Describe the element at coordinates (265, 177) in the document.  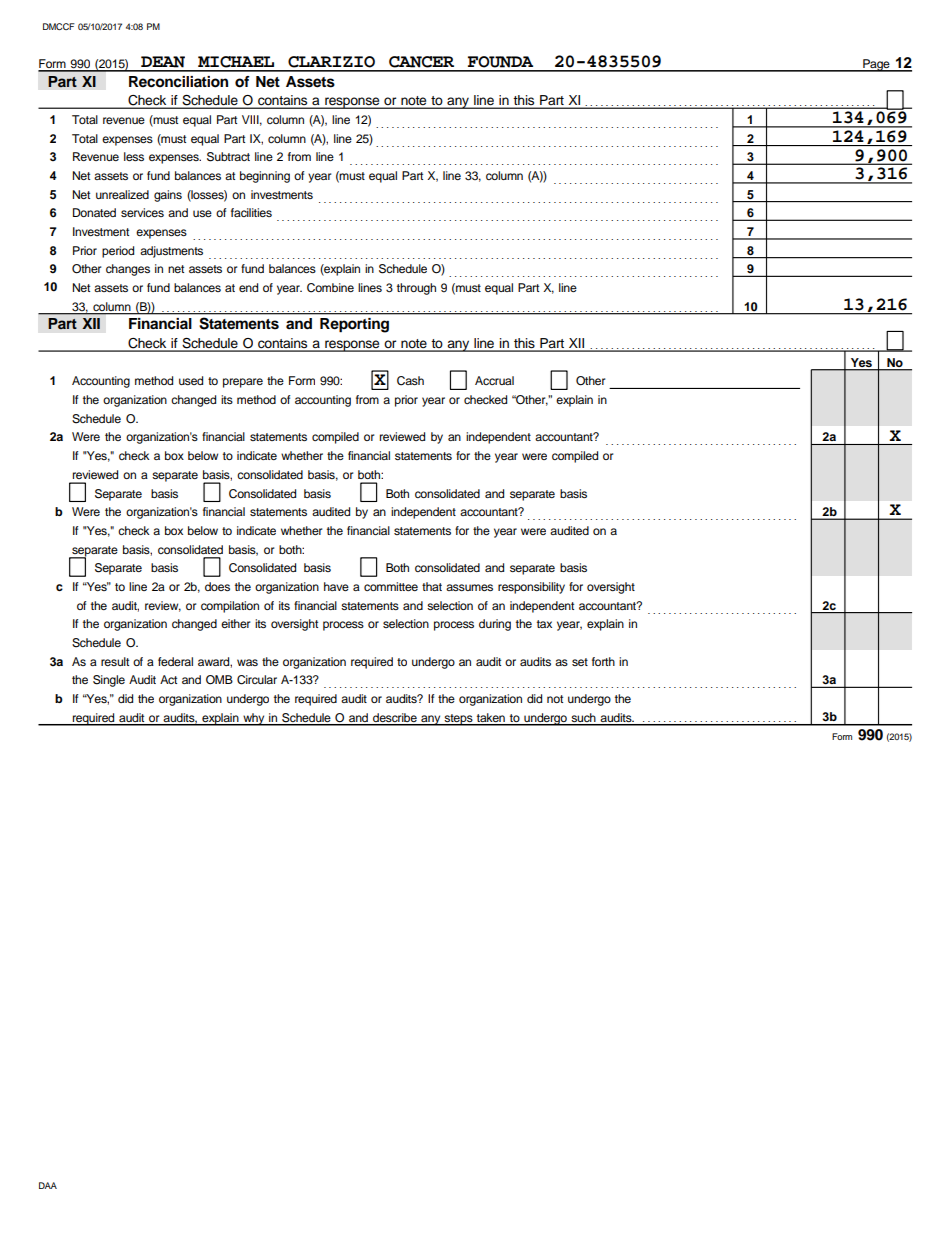
I see `beginning` at that location.
